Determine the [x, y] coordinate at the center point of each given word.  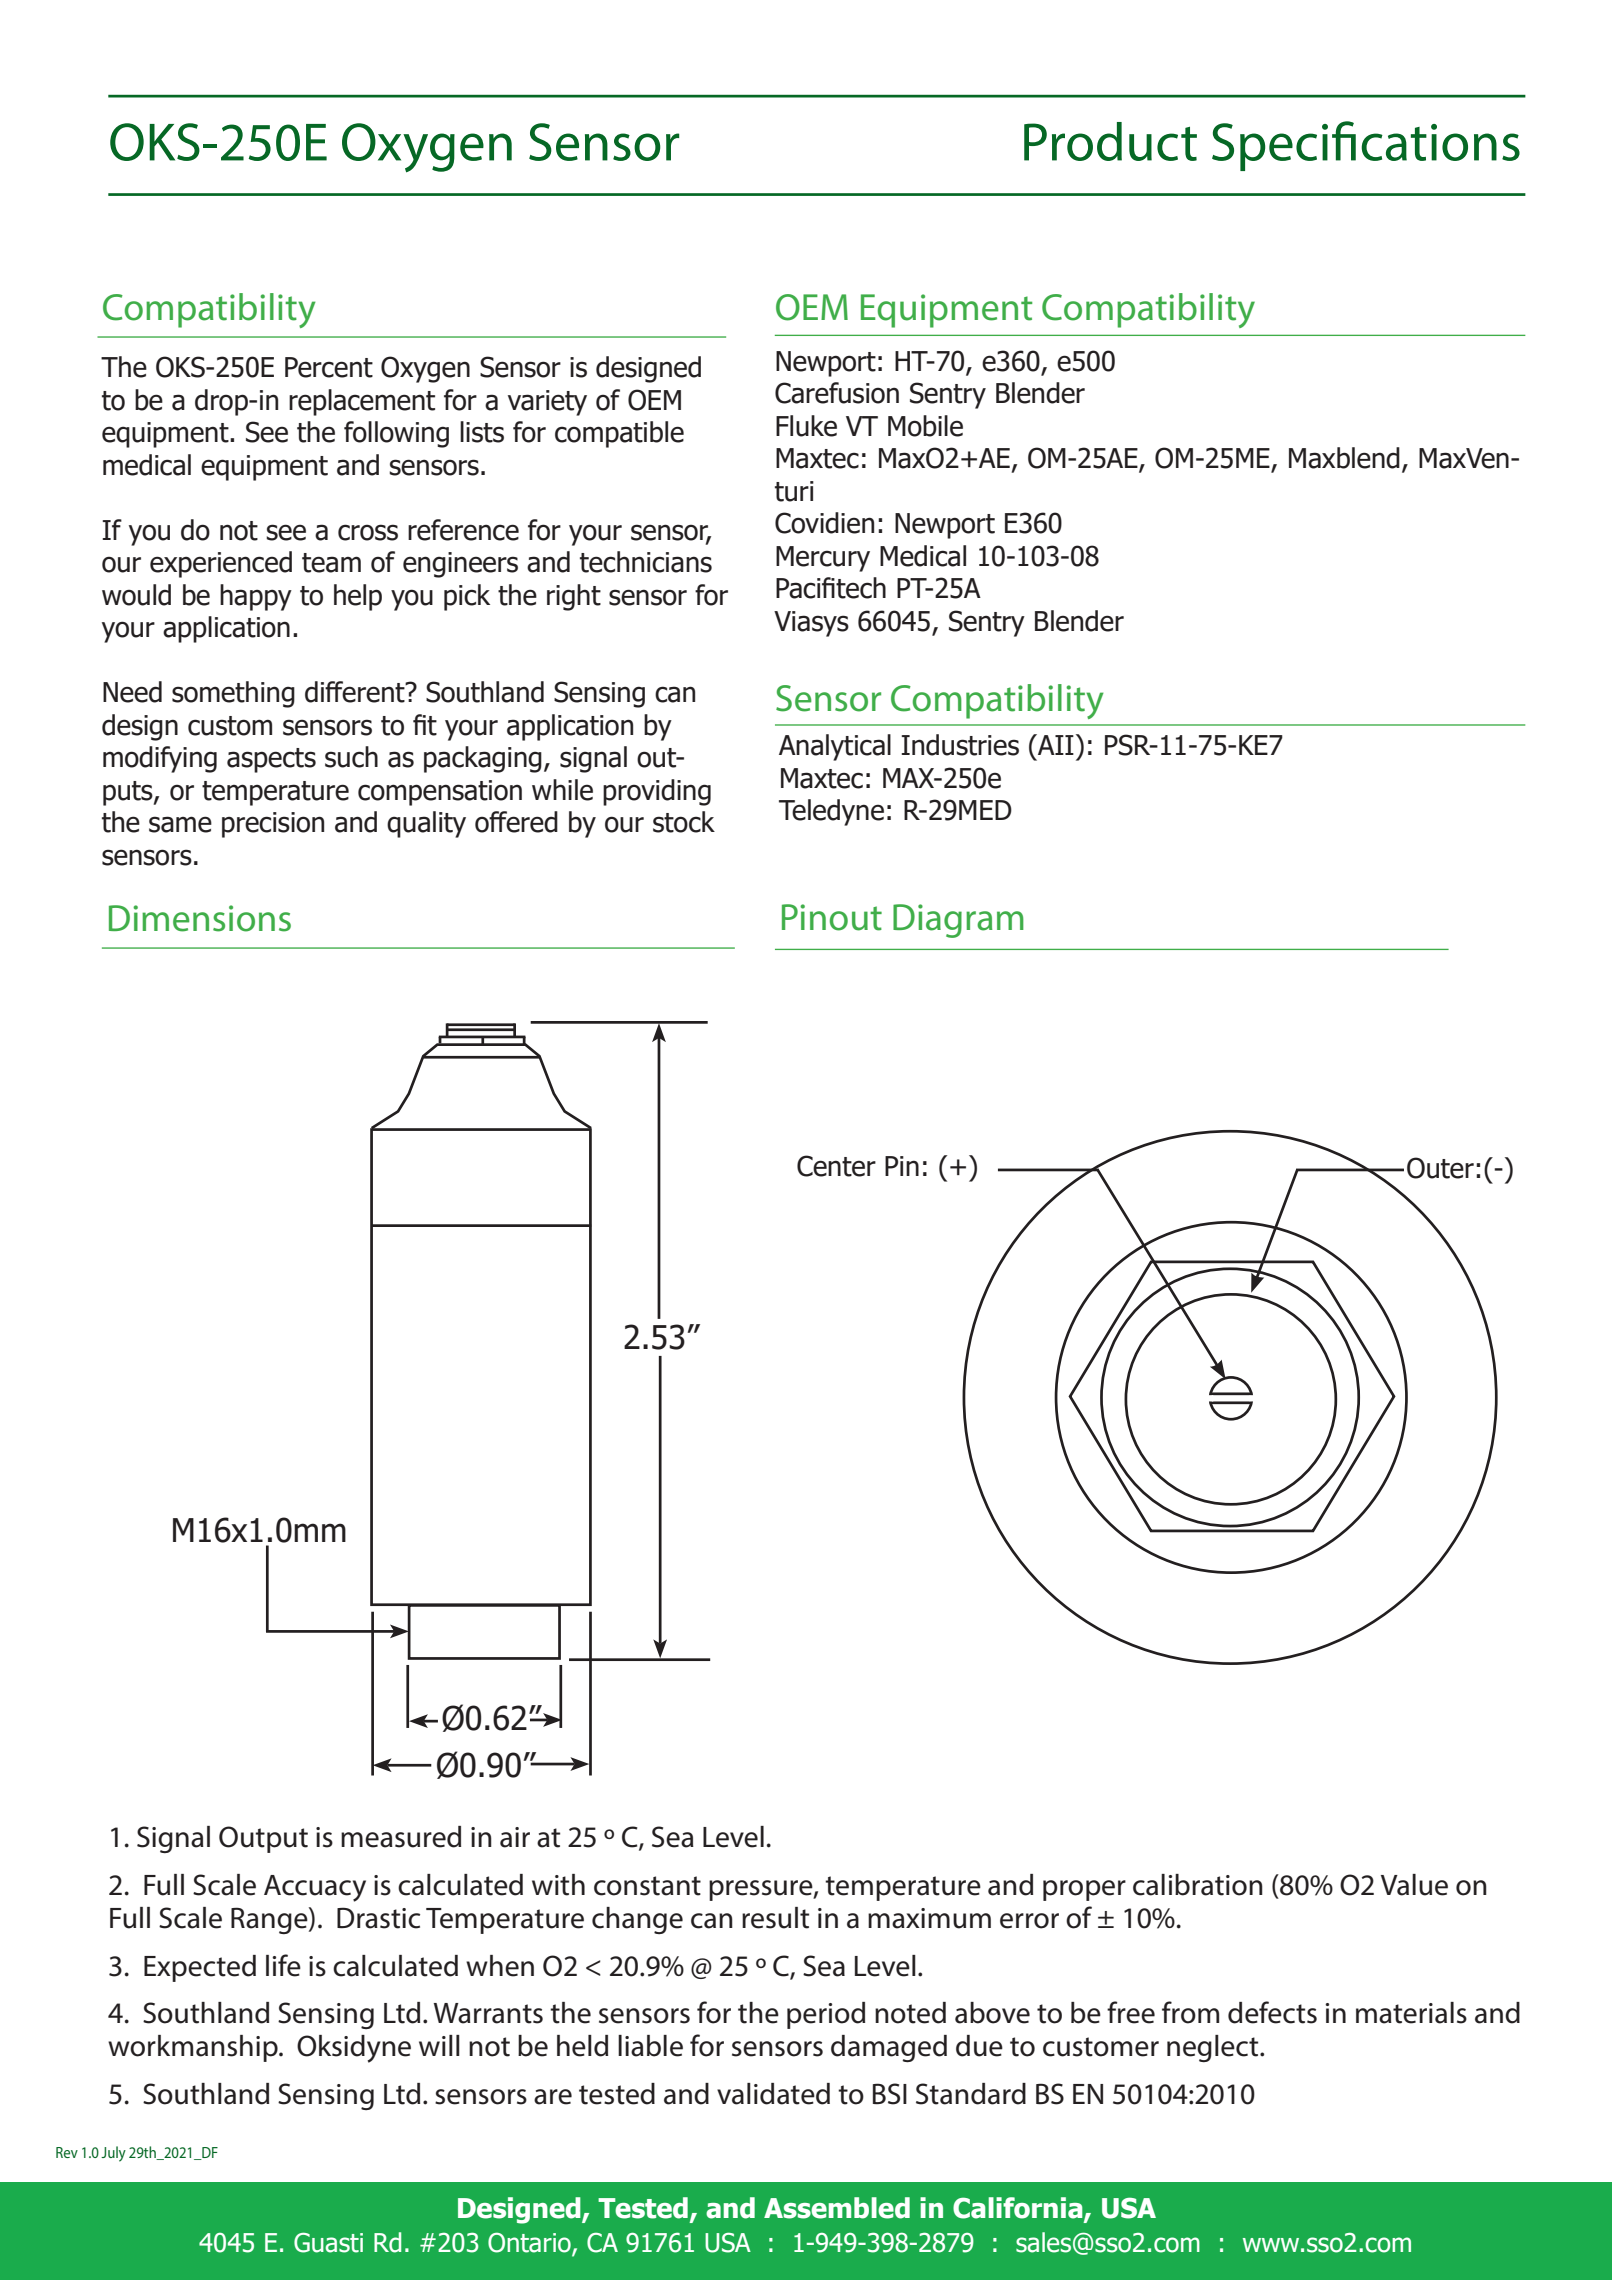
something [233, 694]
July [113, 2154]
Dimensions [200, 918]
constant [647, 1886]
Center [836, 1166]
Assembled [837, 2208]
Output [263, 1839]
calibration [1198, 1885]
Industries [960, 745]
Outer [1440, 1168]
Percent [329, 367]
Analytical [835, 747]
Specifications [1366, 146]
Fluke [806, 426]
